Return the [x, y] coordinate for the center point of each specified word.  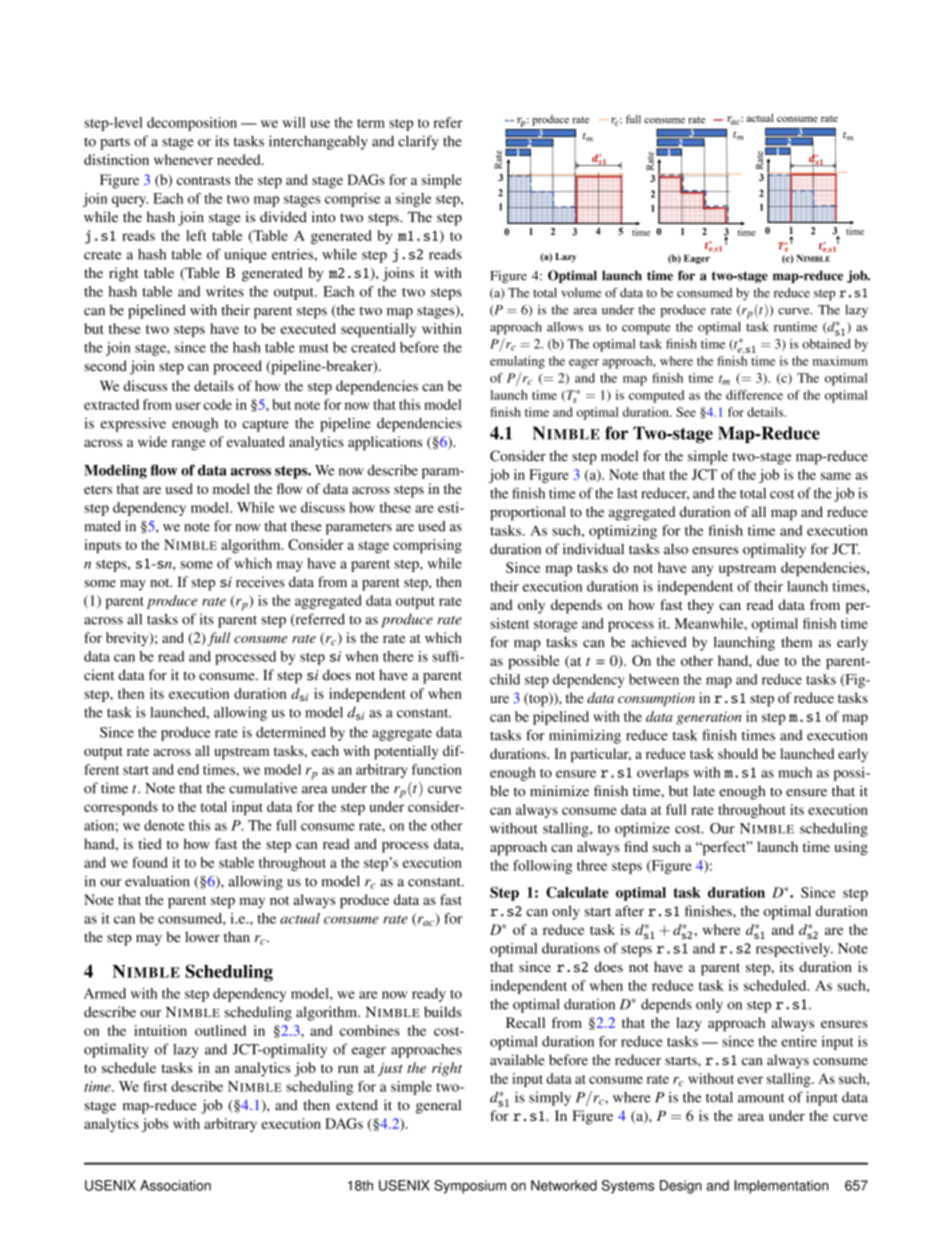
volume [581, 293]
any [702, 570]
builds [443, 1012]
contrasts [203, 180]
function [437, 769]
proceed [237, 367]
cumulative [263, 788]
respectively [794, 950]
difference [754, 395]
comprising [427, 546]
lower [202, 937]
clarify [418, 142]
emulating [517, 362]
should [738, 753]
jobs [155, 1125]
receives [260, 581]
